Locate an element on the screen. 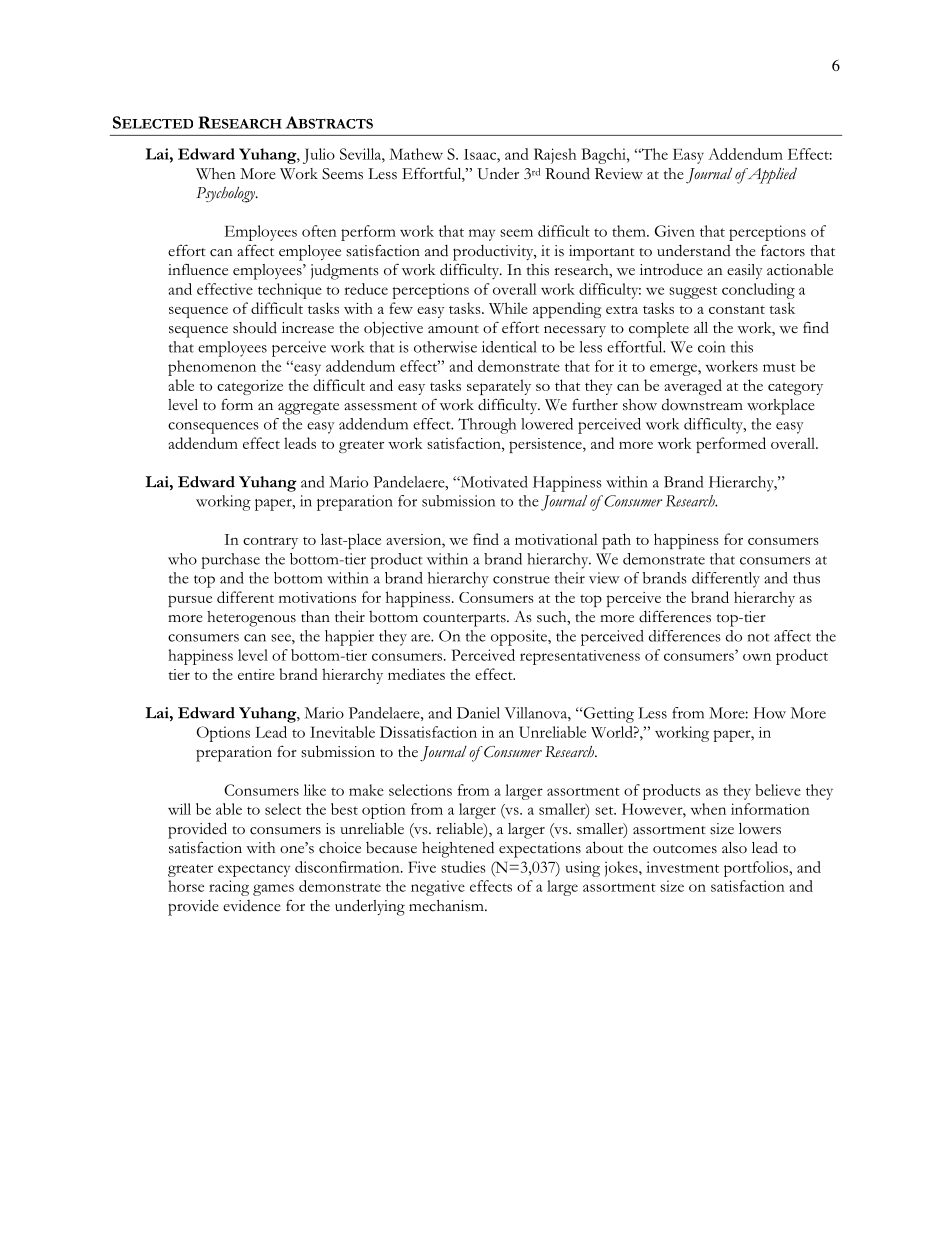 Image resolution: width=952 pixels, height=1233 pixels. Applied is located at coordinates (771, 175).
